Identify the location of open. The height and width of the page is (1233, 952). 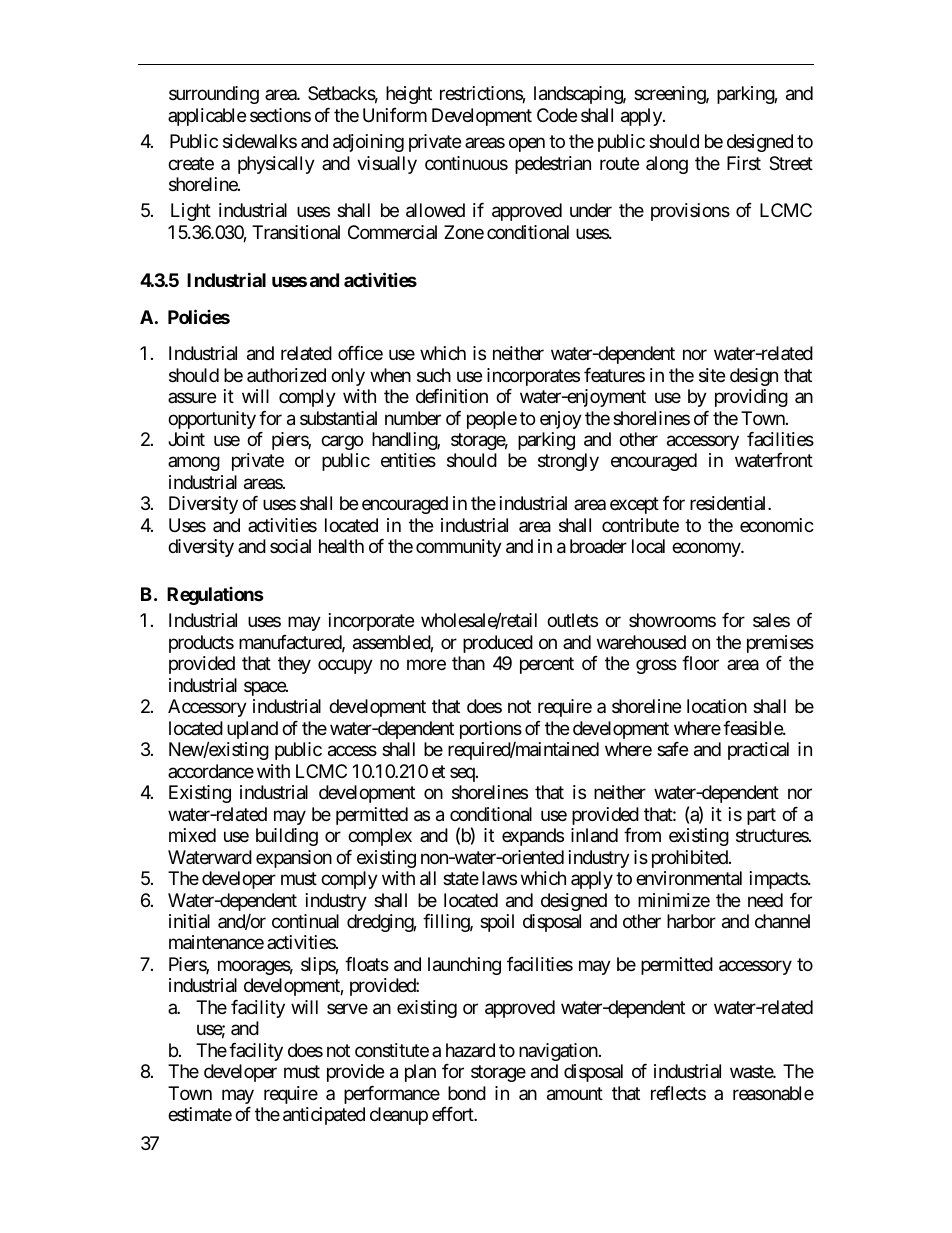
(527, 144).
